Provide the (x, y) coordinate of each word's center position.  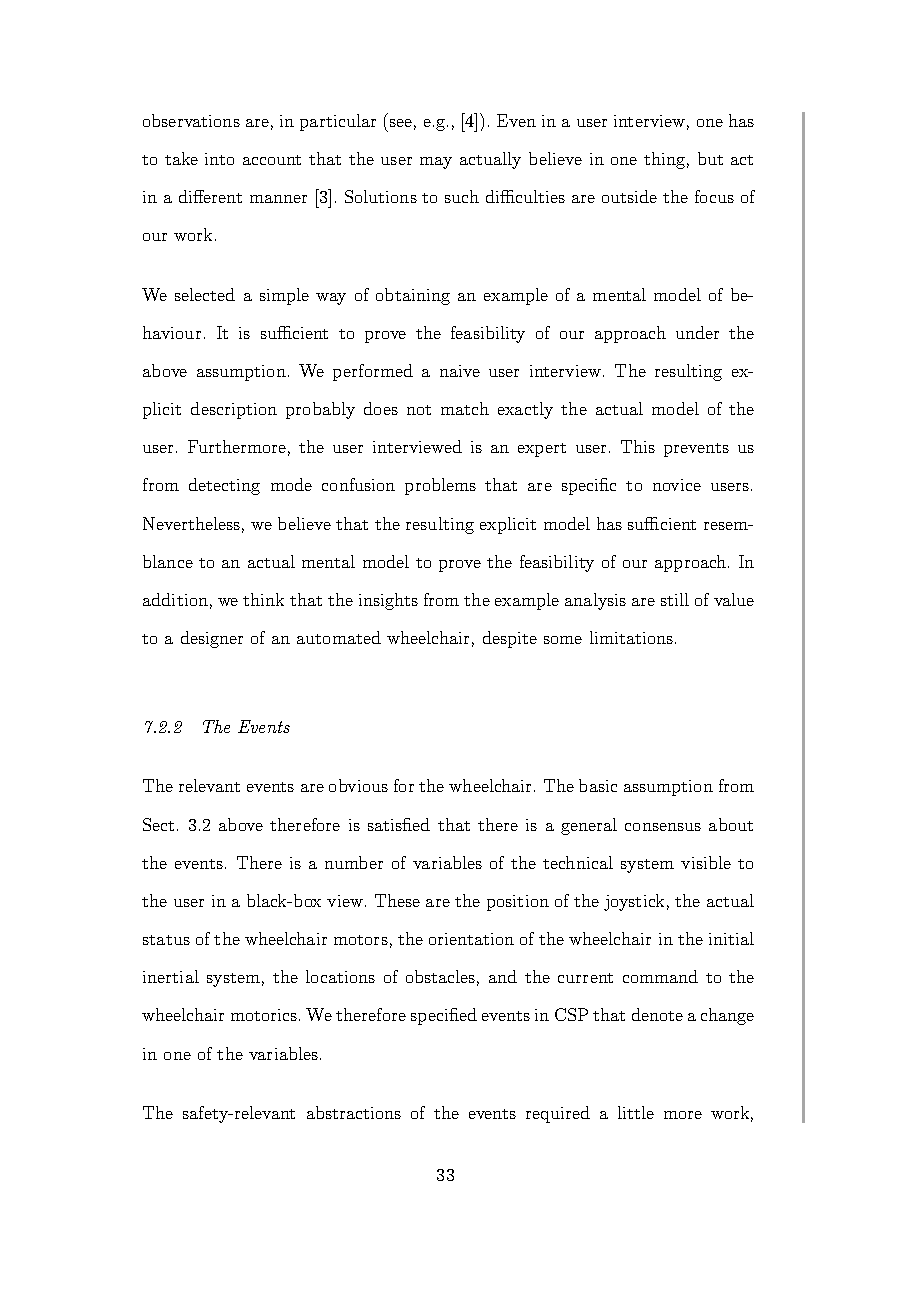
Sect (158, 824)
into (219, 159)
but (710, 158)
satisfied (399, 824)
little (636, 1112)
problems (440, 486)
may (436, 163)
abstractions (354, 1112)
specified (444, 1016)
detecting (224, 486)
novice (677, 485)
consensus (663, 827)
